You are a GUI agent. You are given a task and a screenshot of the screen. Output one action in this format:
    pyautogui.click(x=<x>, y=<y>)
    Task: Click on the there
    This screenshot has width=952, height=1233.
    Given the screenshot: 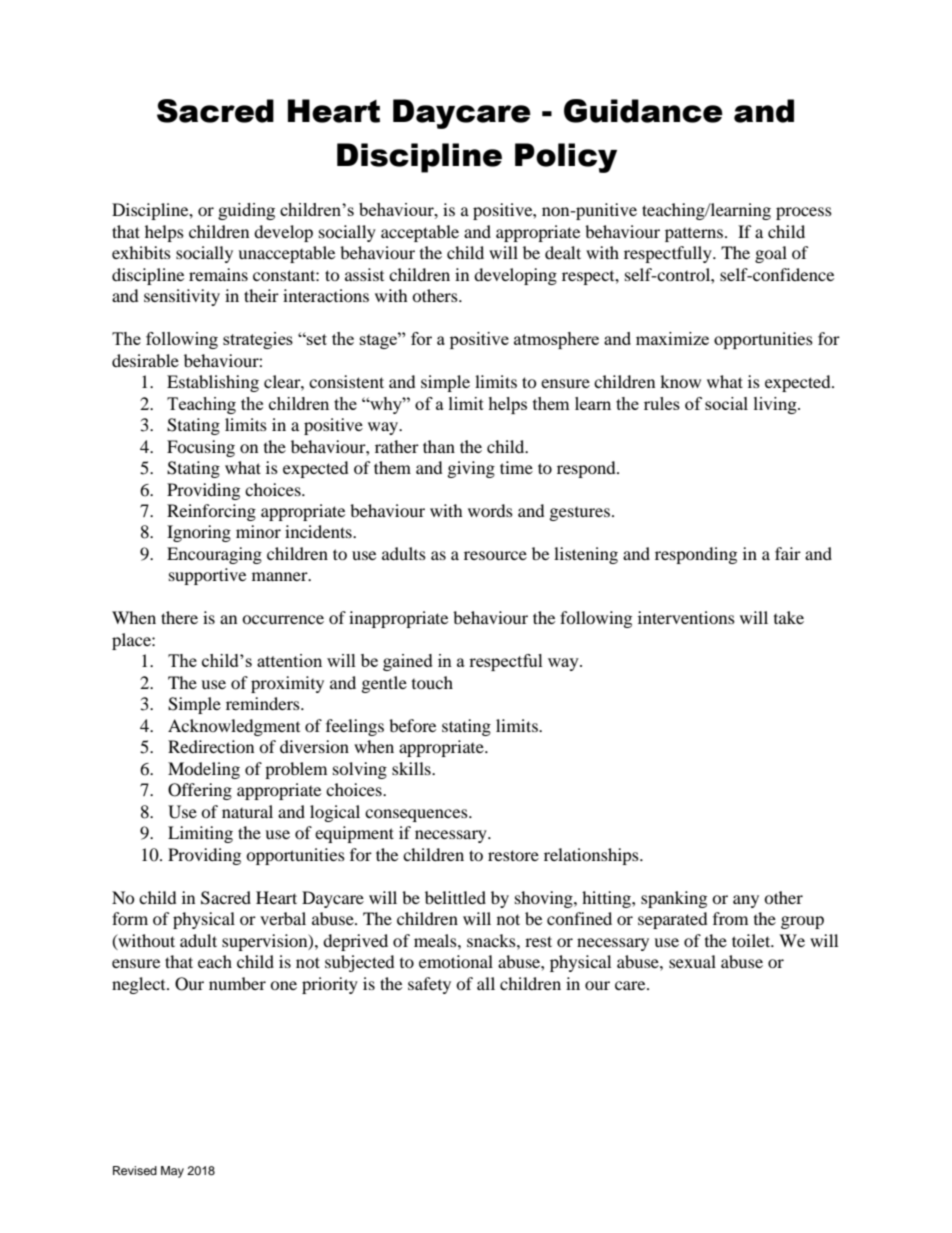 What is the action you would take?
    pyautogui.click(x=179, y=617)
